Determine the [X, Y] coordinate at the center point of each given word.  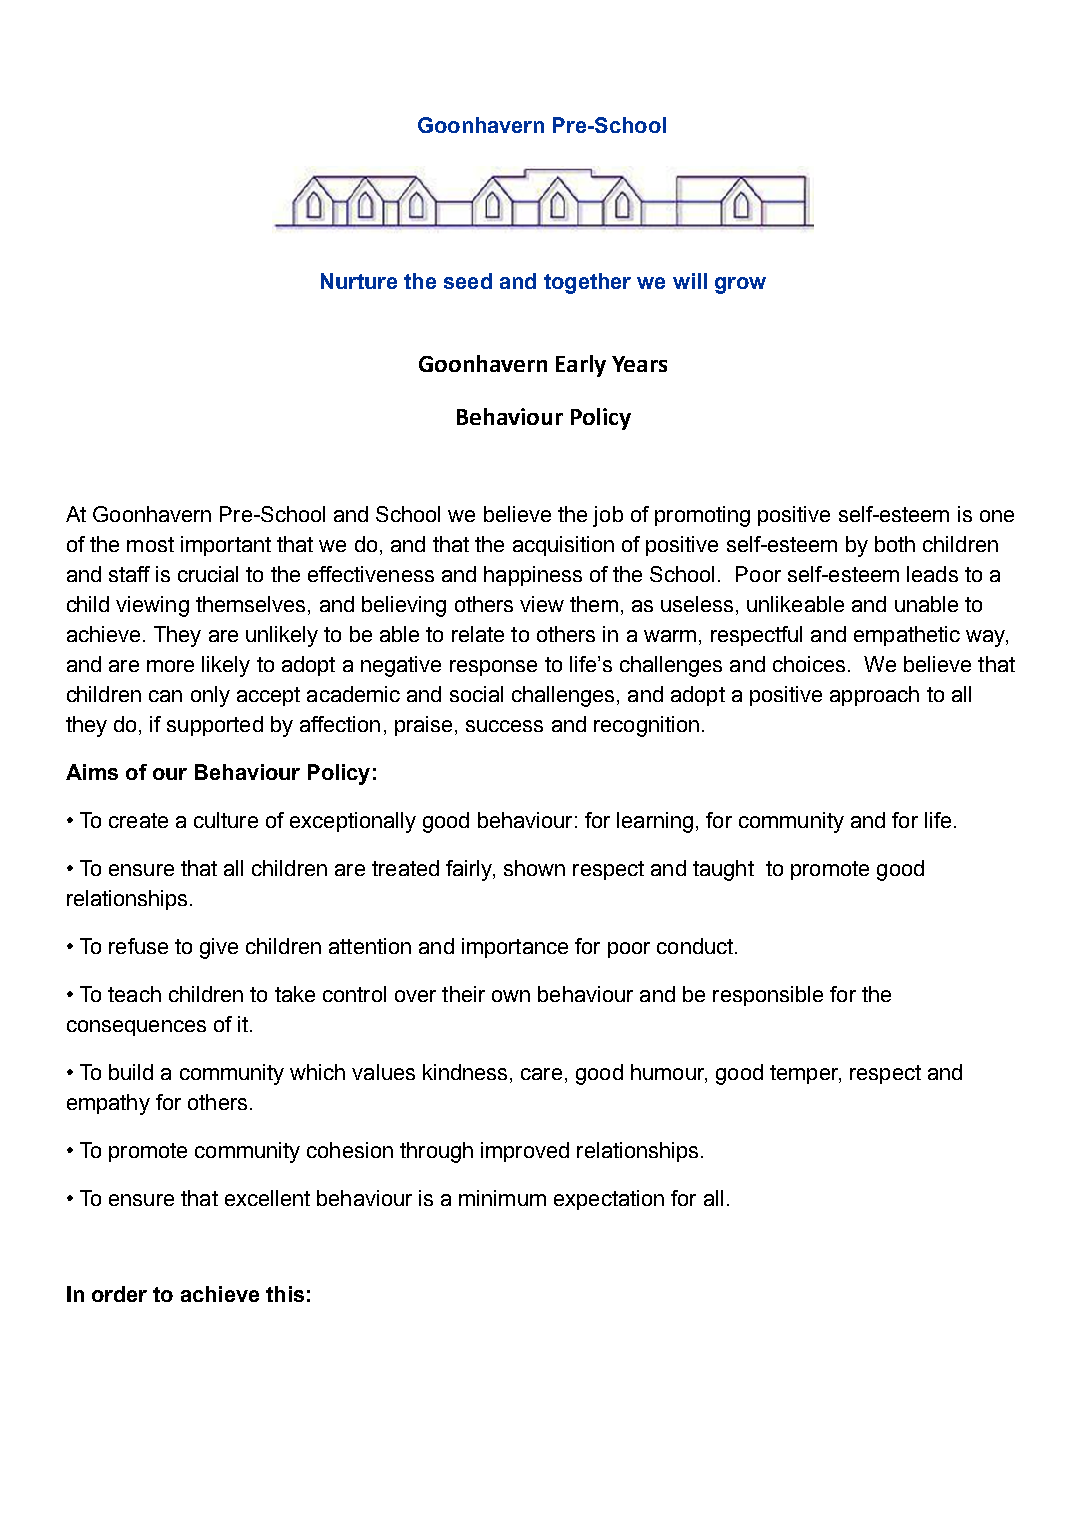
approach [874, 696]
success [504, 726]
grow [740, 285]
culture [226, 820]
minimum [502, 1198]
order [119, 1294]
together [587, 283]
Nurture [359, 281]
